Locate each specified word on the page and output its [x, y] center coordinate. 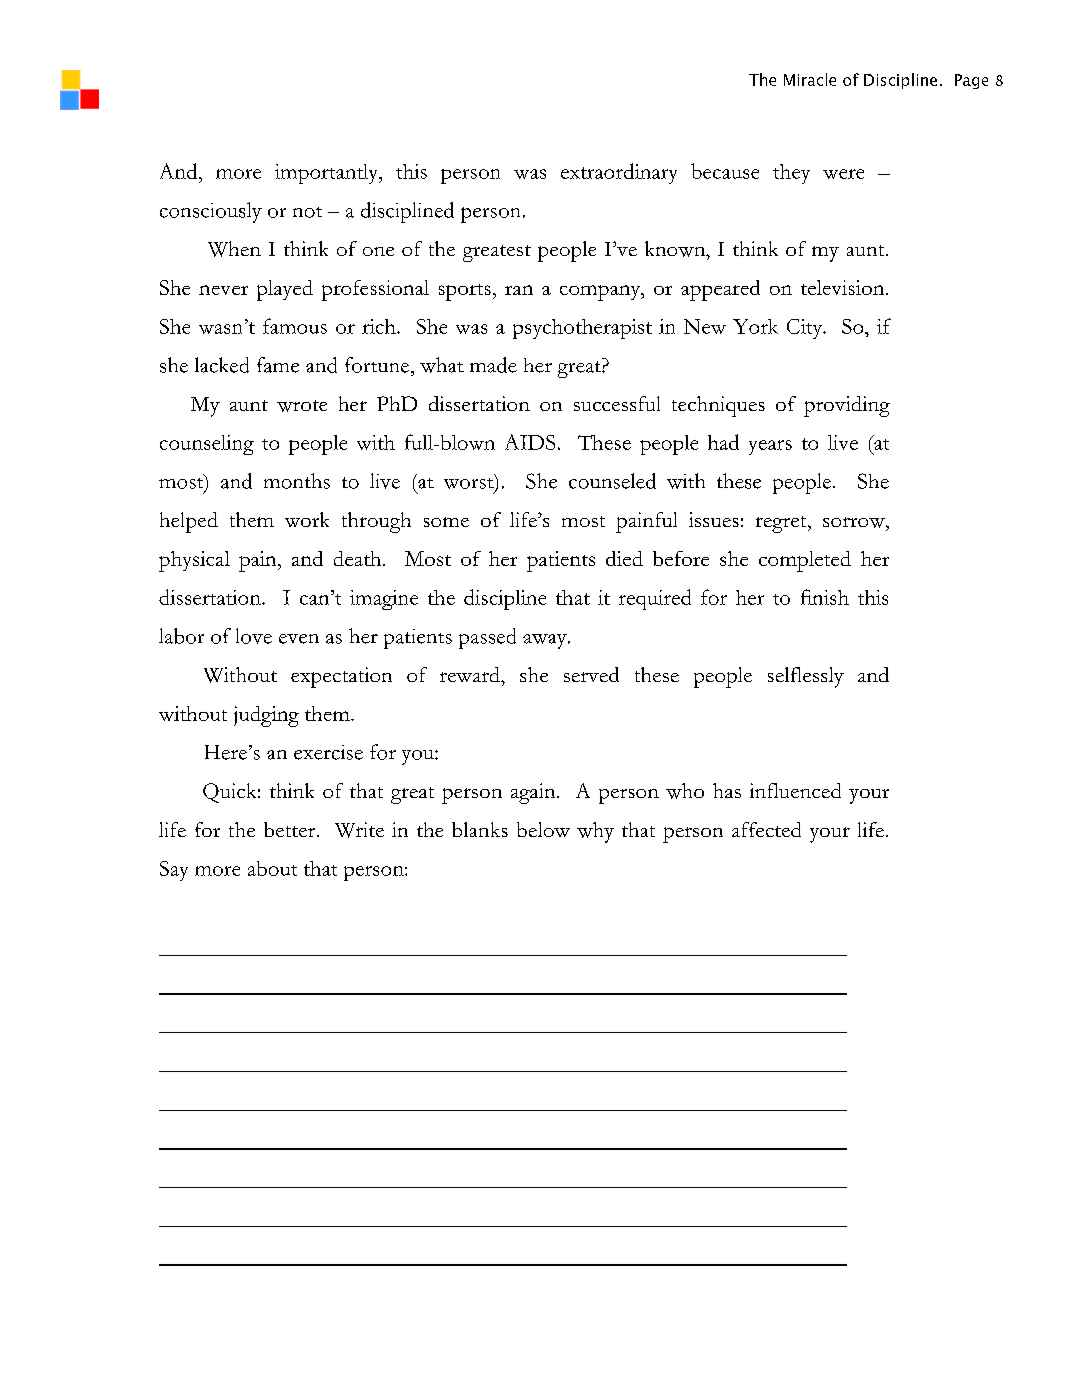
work [307, 519]
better [291, 829]
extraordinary [619, 173]
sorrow [855, 522]
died [624, 558]
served [591, 674]
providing [847, 406]
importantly [328, 174]
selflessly [806, 677]
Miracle [810, 79]
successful [617, 403]
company [601, 293]
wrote [302, 406]
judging [266, 716]
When [234, 249]
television [844, 287]
